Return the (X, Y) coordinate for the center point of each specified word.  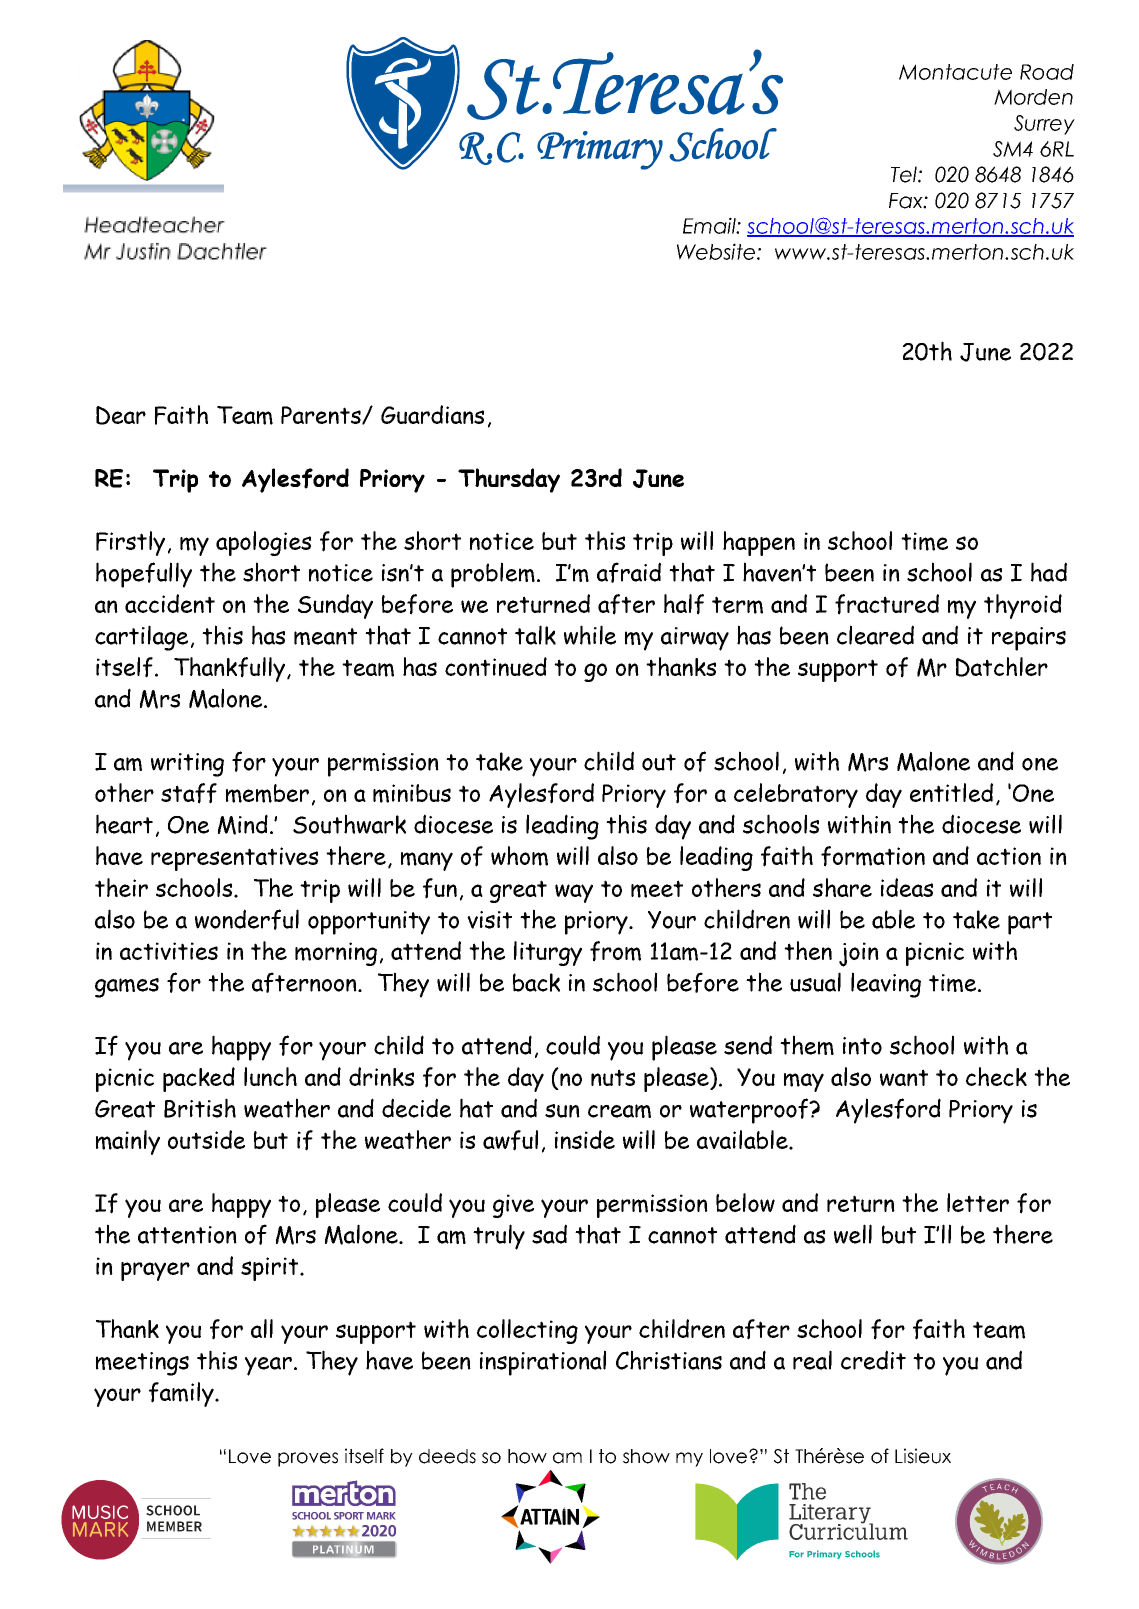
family (182, 1394)
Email (710, 225)
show (646, 1456)
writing (187, 765)
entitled (951, 792)
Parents (322, 415)
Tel (905, 174)
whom (519, 856)
